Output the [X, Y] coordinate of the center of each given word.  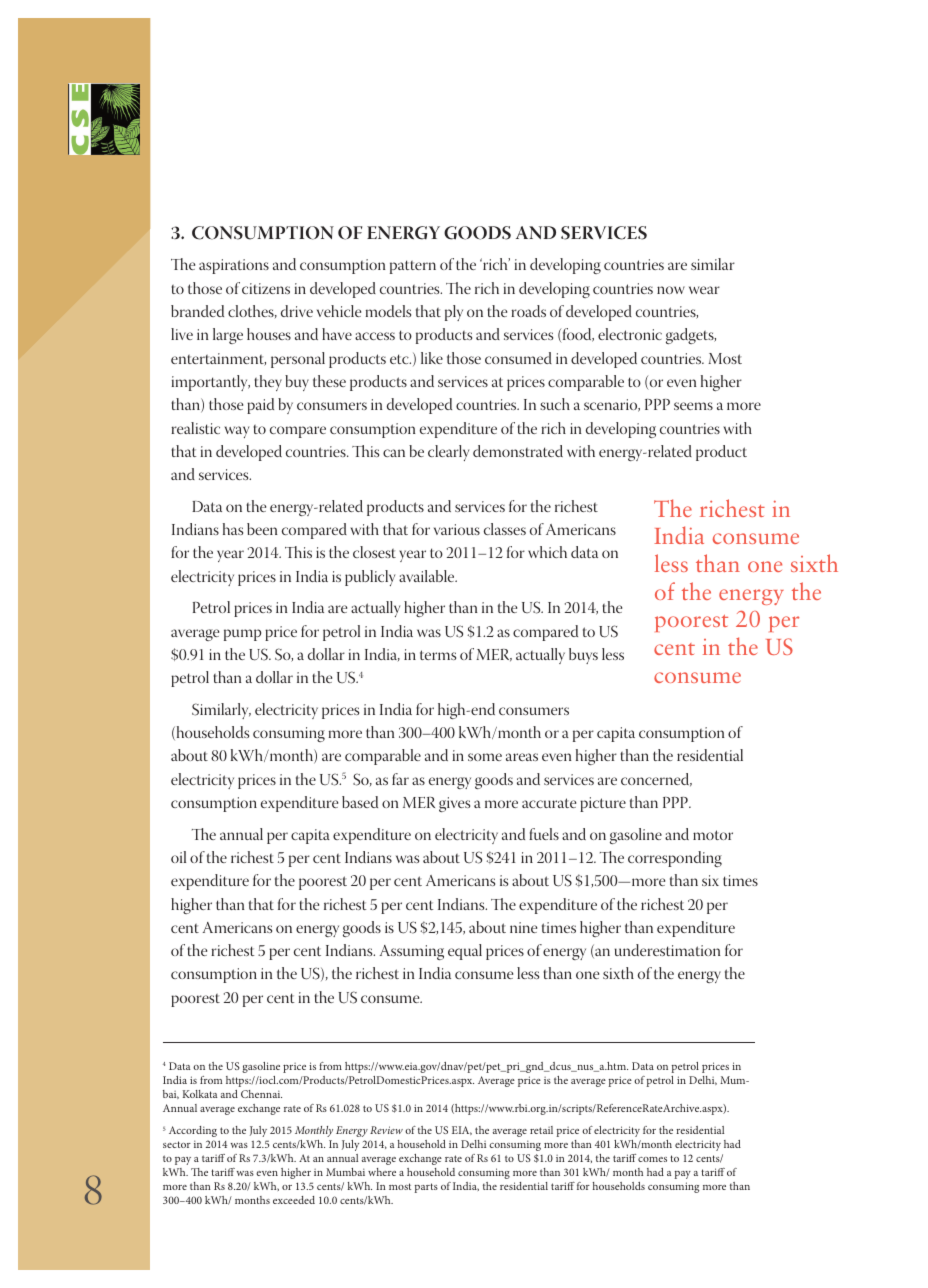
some [485, 757]
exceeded [294, 1200]
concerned [656, 780]
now [671, 290]
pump [242, 635]
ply [454, 313]
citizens [266, 288]
